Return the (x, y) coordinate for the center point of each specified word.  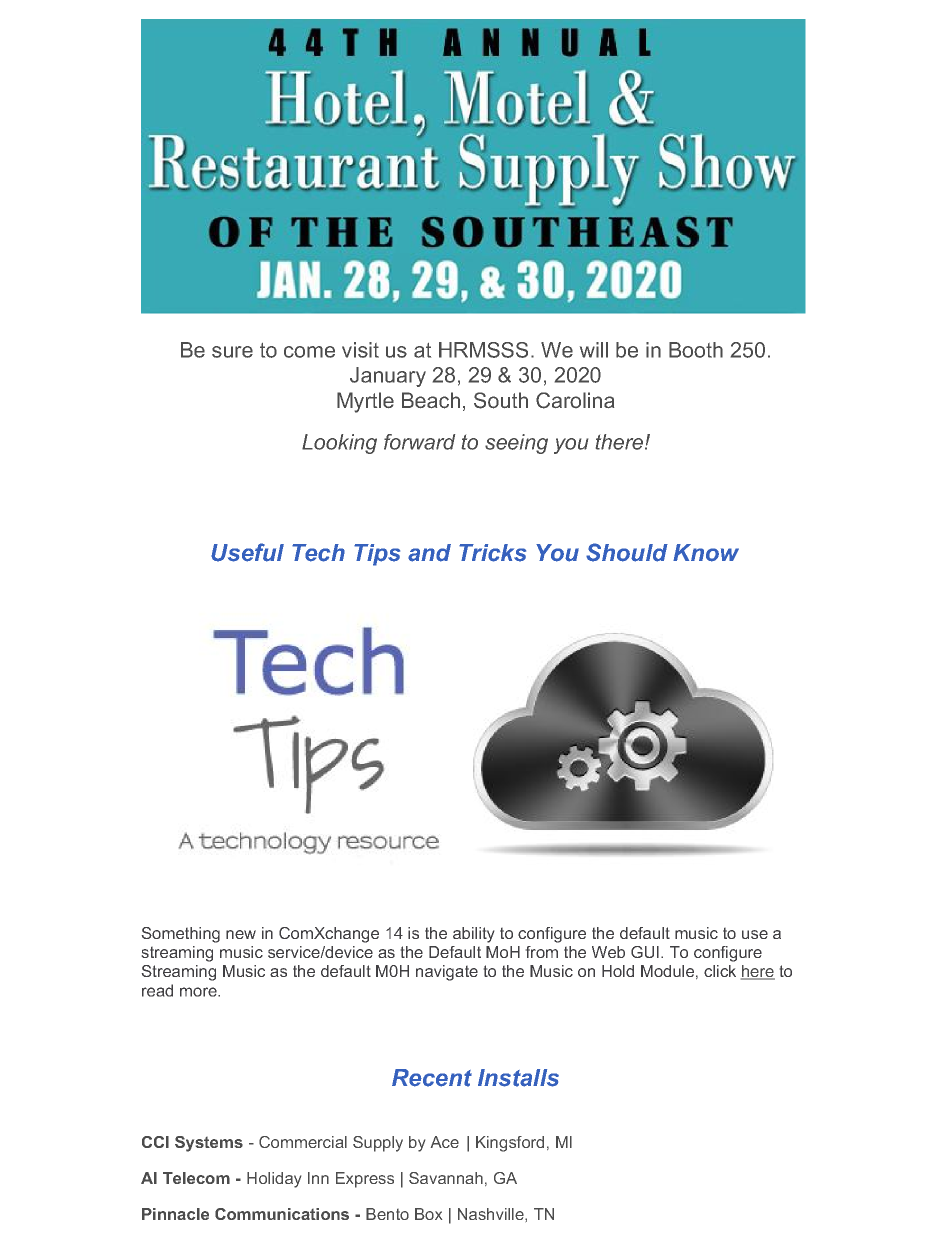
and (429, 553)
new (241, 934)
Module (667, 971)
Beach (431, 400)
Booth (696, 350)
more (199, 992)
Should (627, 552)
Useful (247, 552)
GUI (645, 952)
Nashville (492, 1214)
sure (232, 352)
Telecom (196, 1178)
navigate (447, 973)
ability (473, 935)
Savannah (446, 1178)
